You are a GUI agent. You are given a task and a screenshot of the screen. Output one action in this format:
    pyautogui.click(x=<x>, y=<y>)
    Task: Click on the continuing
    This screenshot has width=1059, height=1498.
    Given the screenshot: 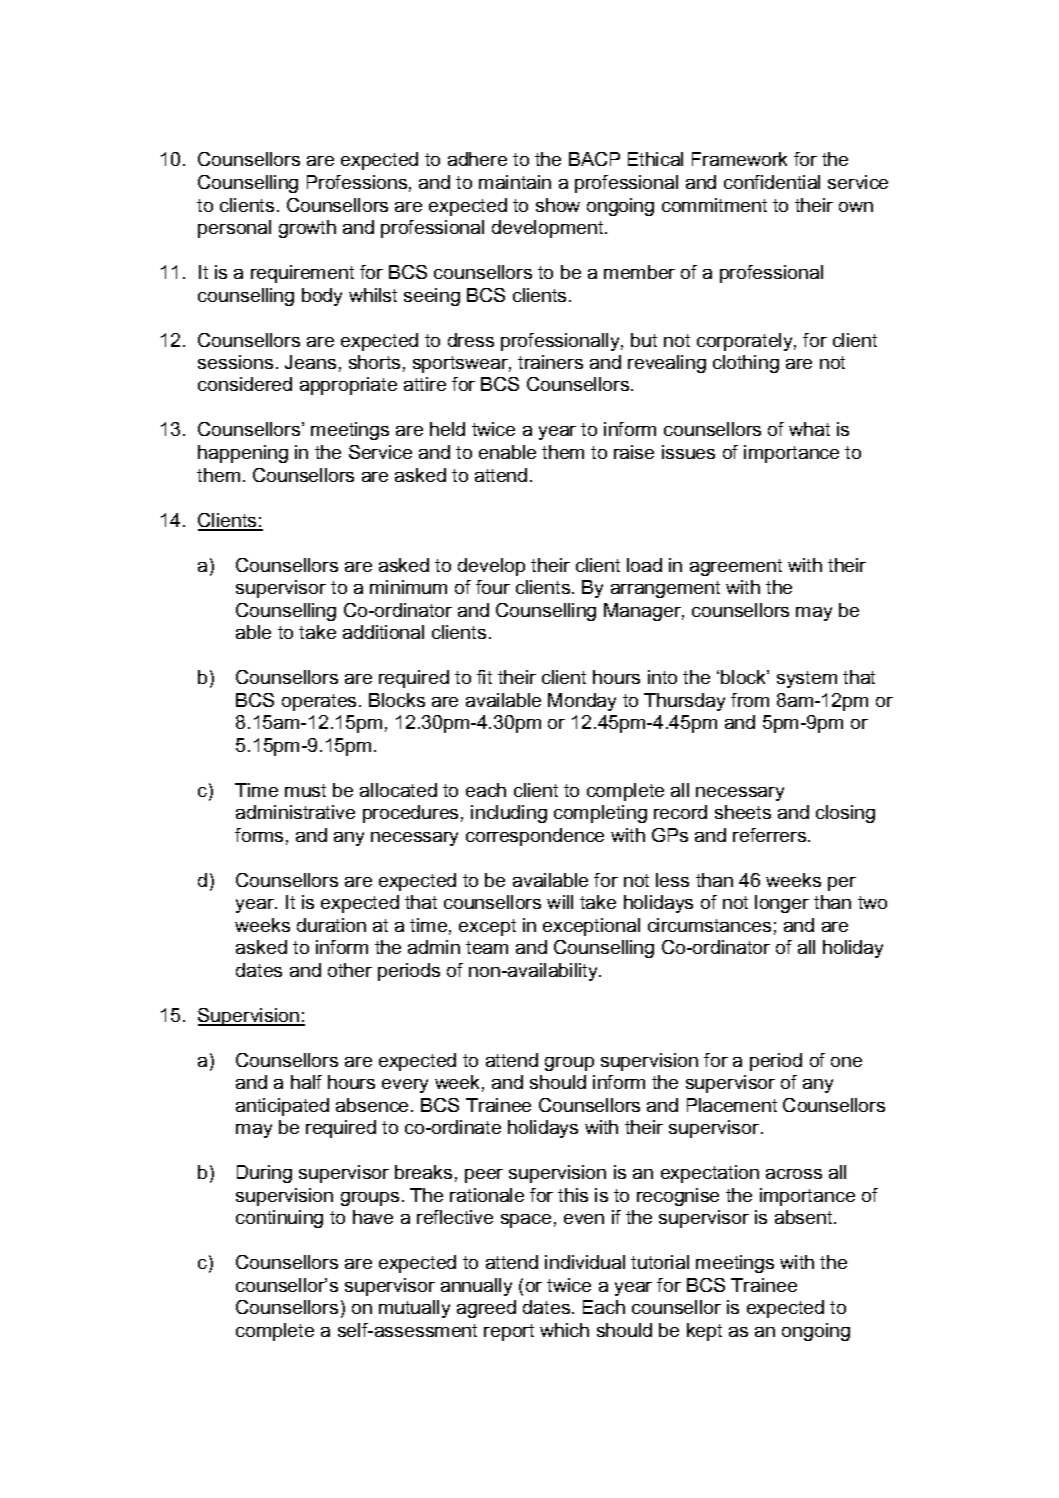 What is the action you would take?
    pyautogui.click(x=279, y=1219)
